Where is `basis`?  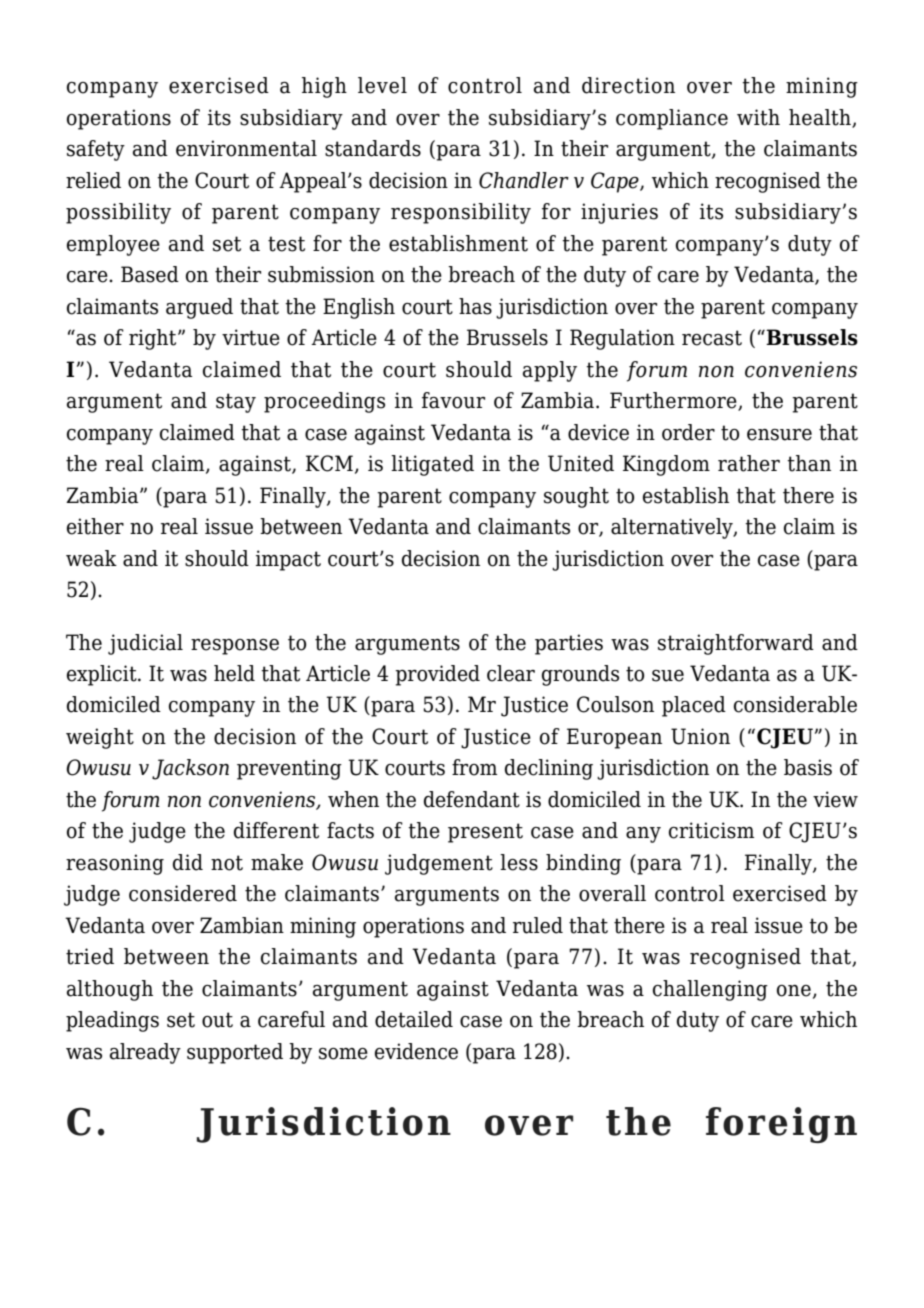
basis is located at coordinates (808, 767).
